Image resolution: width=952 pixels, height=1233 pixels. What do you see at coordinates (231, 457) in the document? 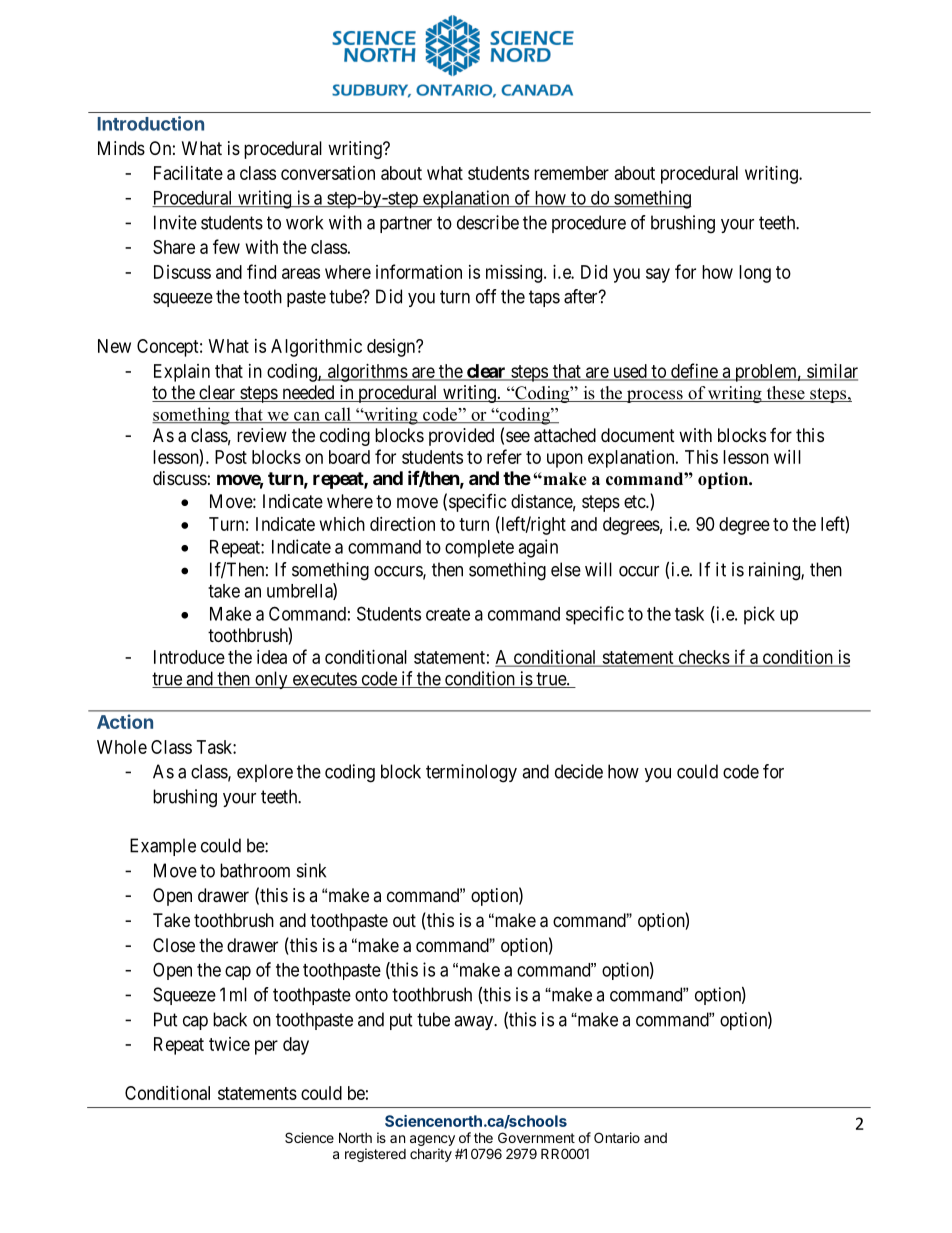
I see `Post` at bounding box center [231, 457].
